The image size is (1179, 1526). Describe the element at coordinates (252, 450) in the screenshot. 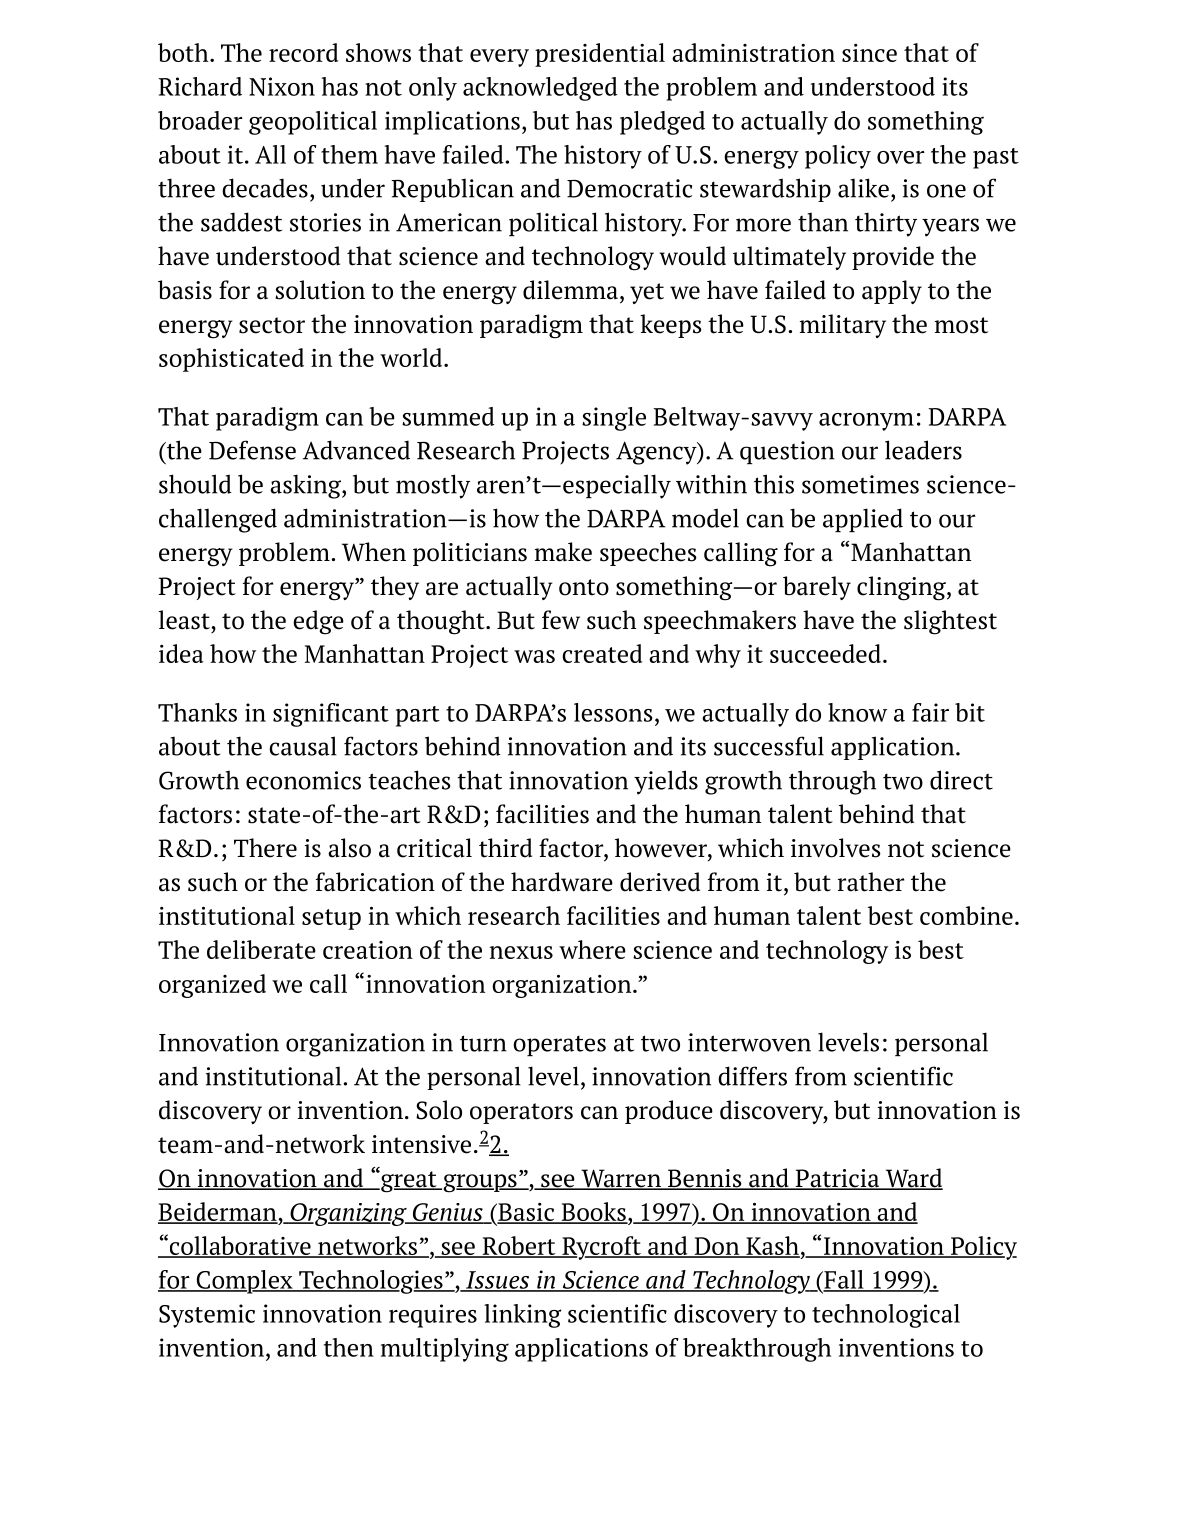

I see `Defense` at that location.
